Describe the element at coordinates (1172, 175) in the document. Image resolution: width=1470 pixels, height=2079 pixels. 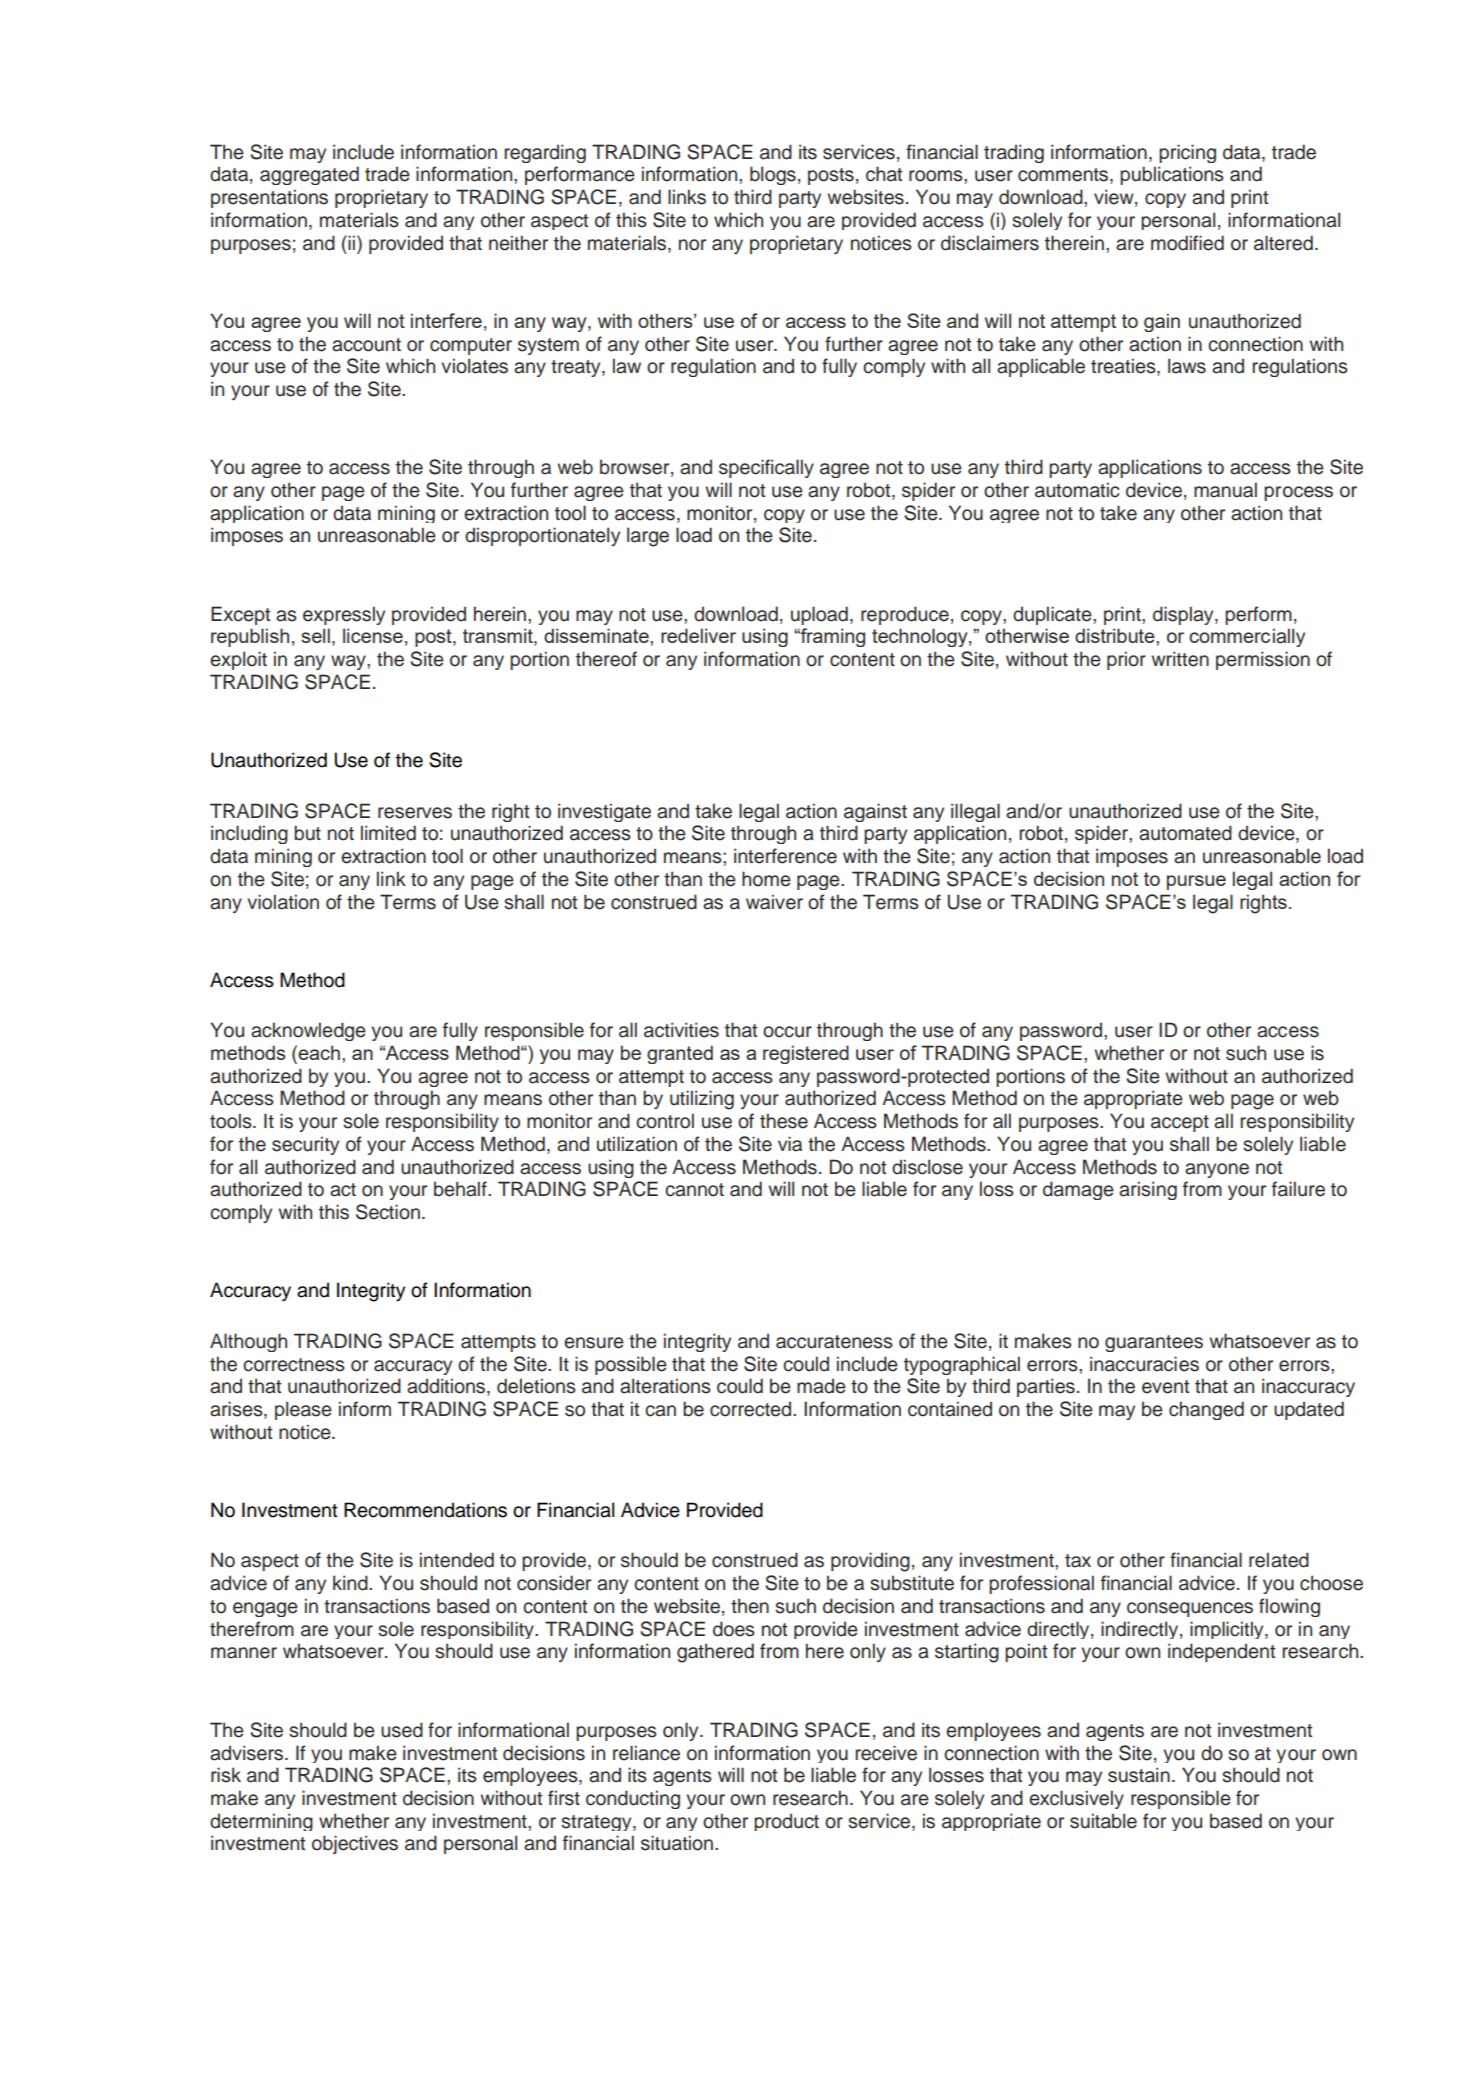
I see `publications` at that location.
